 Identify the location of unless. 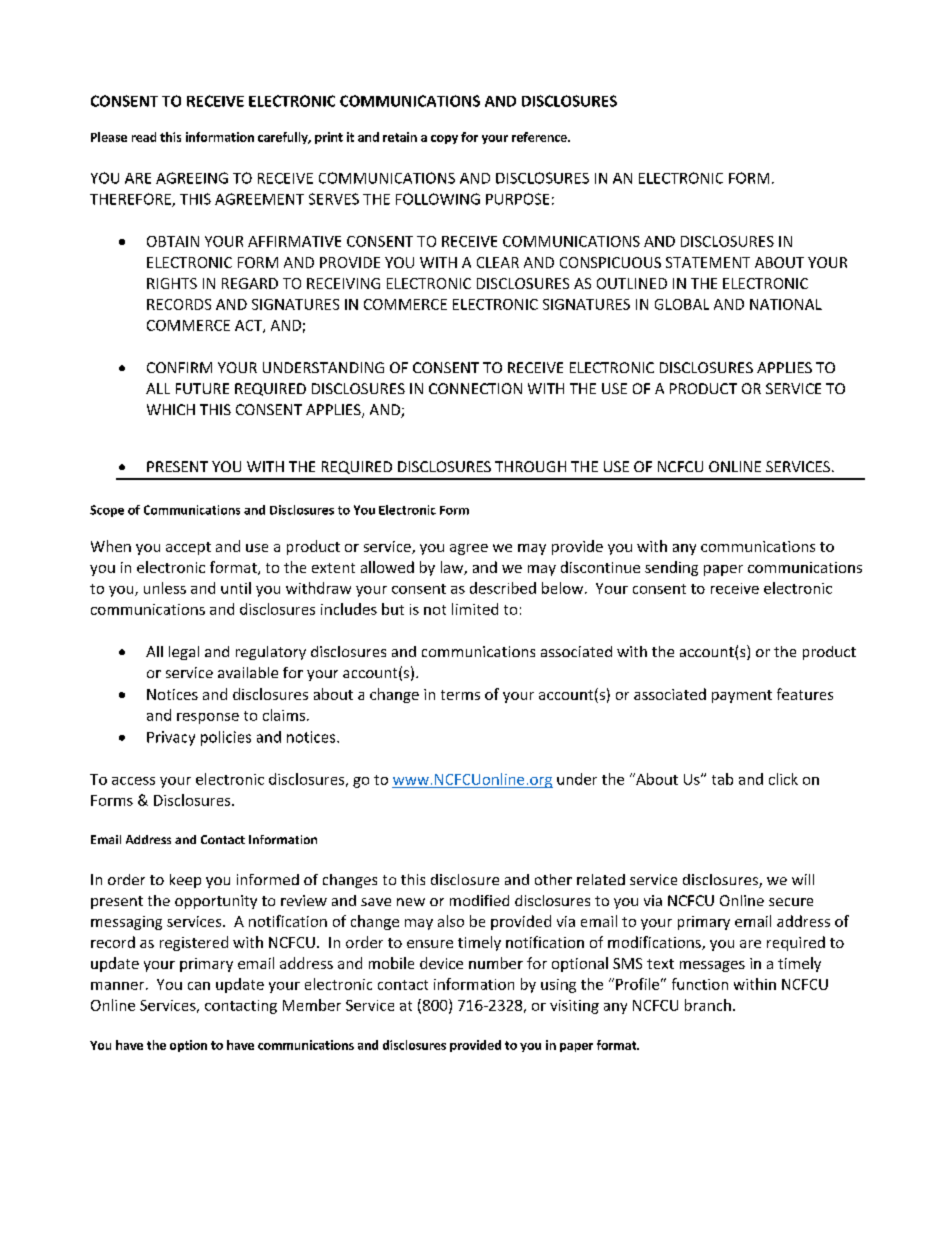
(165, 588).
